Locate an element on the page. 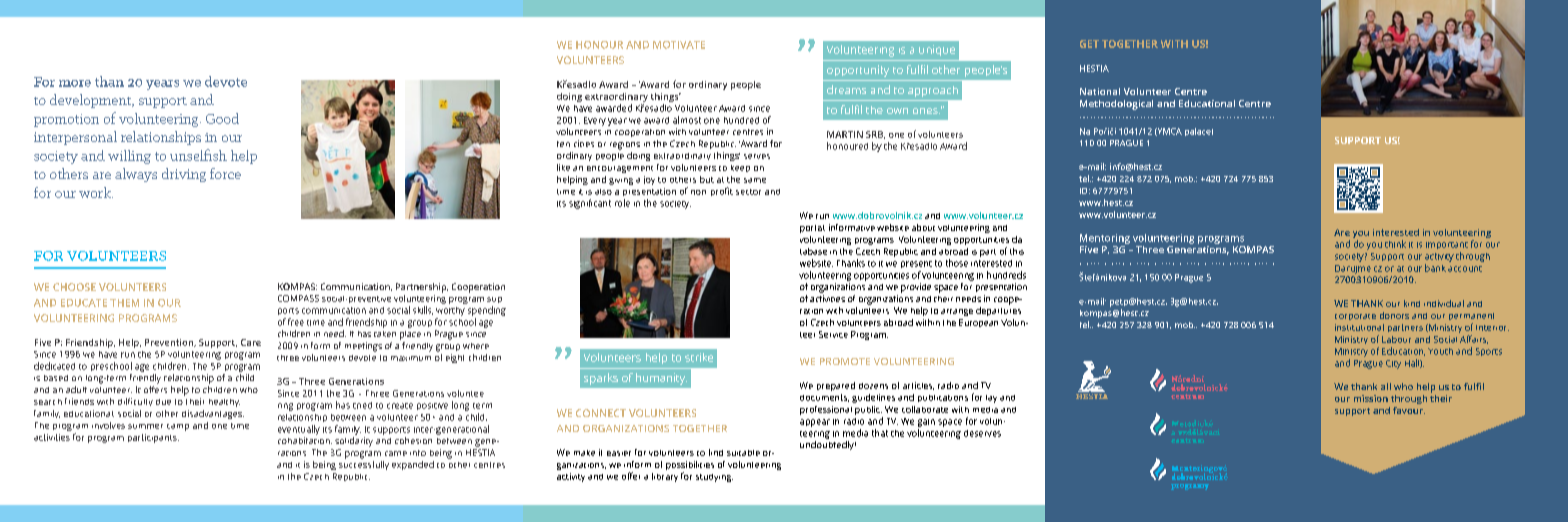 The width and height of the image is (1568, 522). more is located at coordinates (75, 83).
